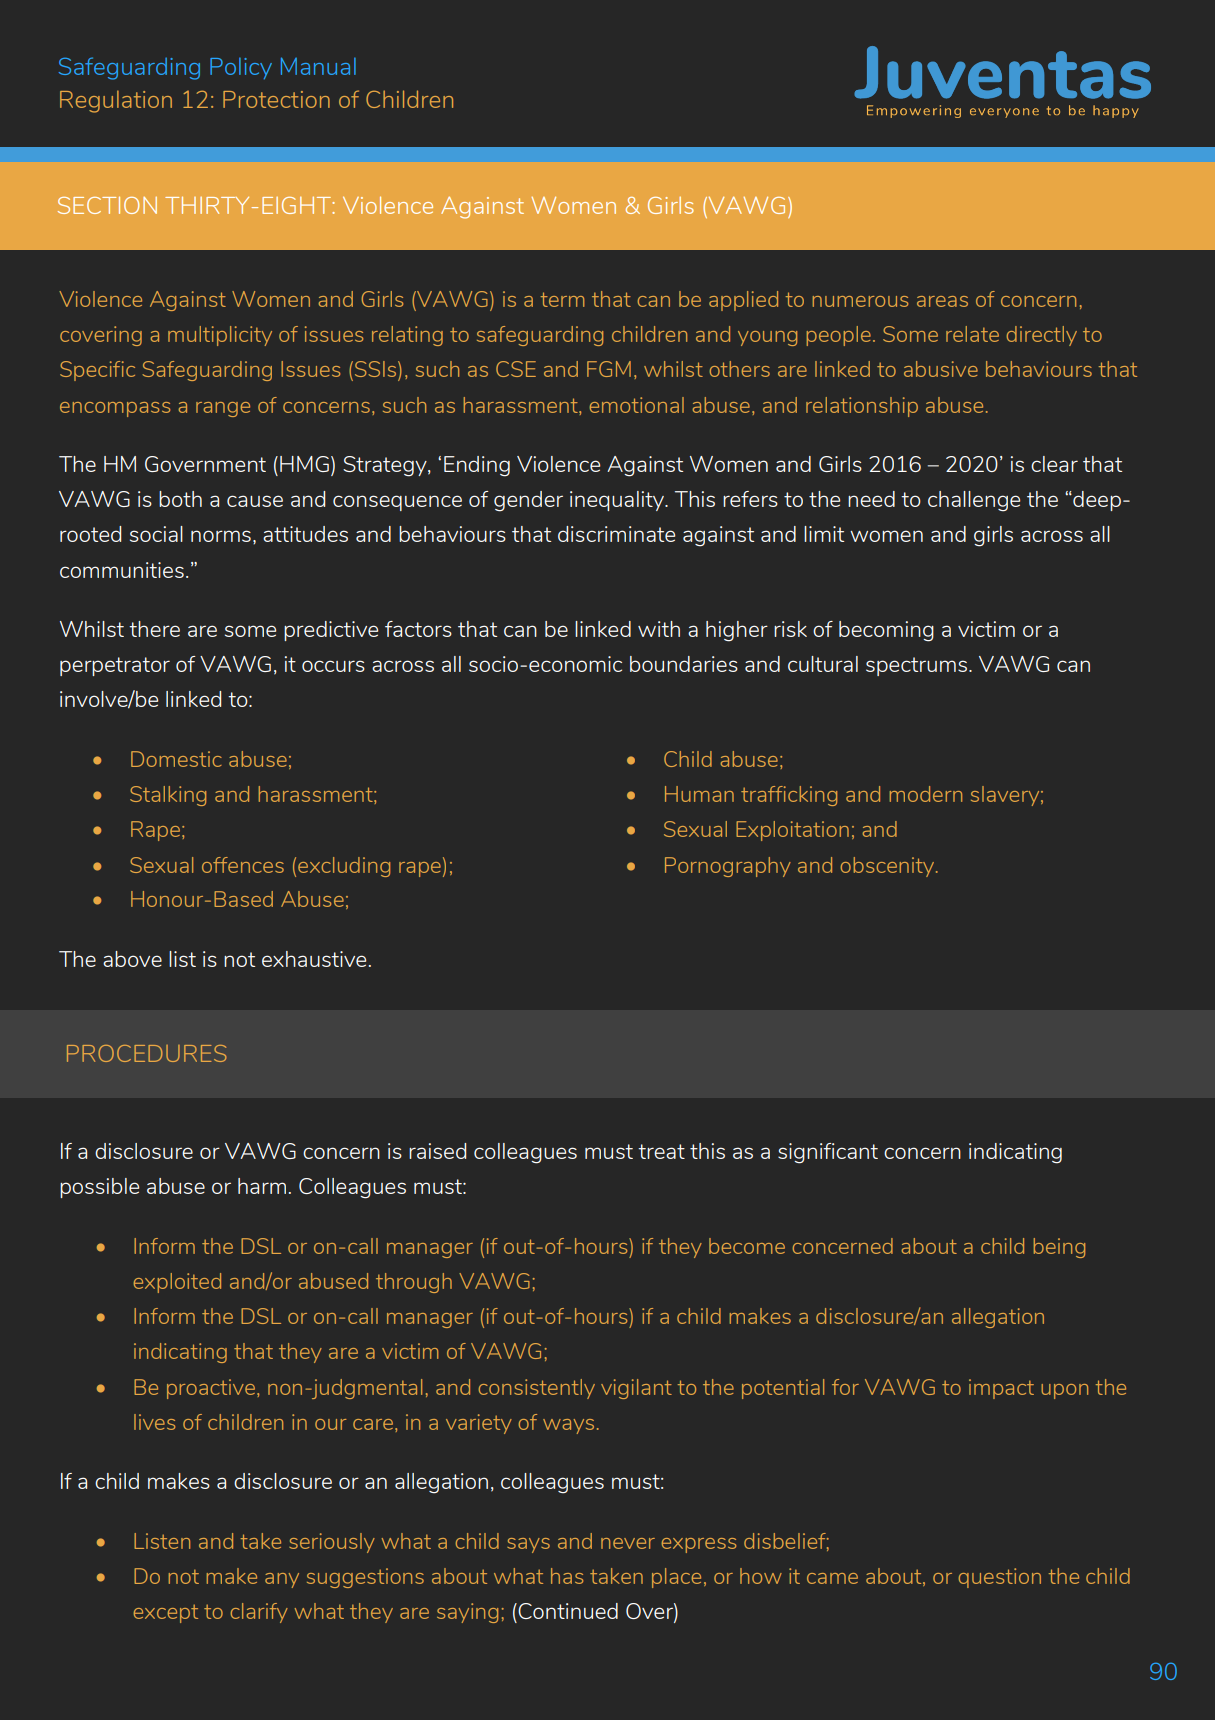 This image has width=1215, height=1720. I want to click on PROCEDURES, so click(147, 1053).
